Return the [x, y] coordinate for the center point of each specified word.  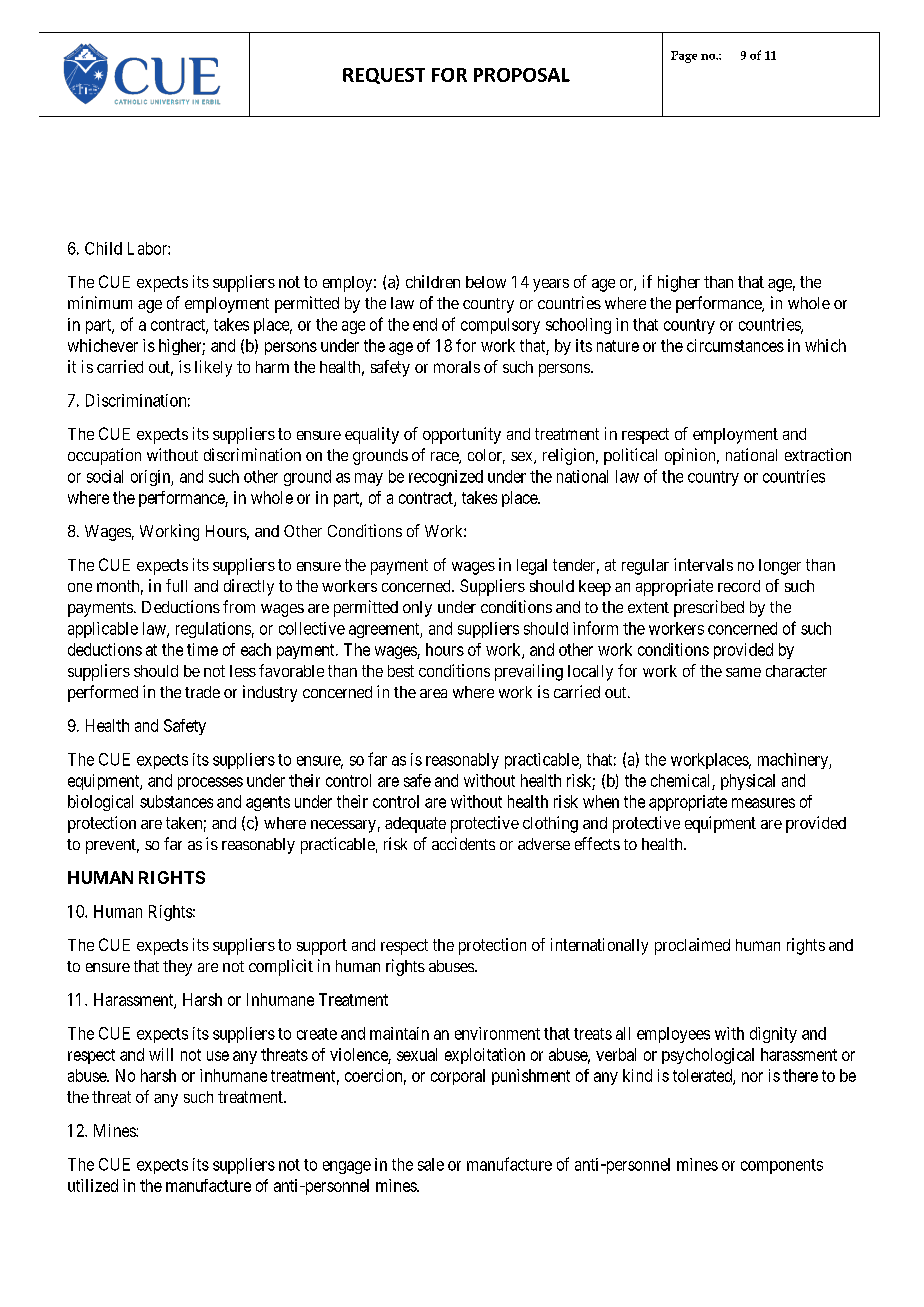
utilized [93, 1185]
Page [684, 57]
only [417, 609]
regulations [213, 630]
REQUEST [384, 76]
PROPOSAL [522, 75]
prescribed [709, 608]
